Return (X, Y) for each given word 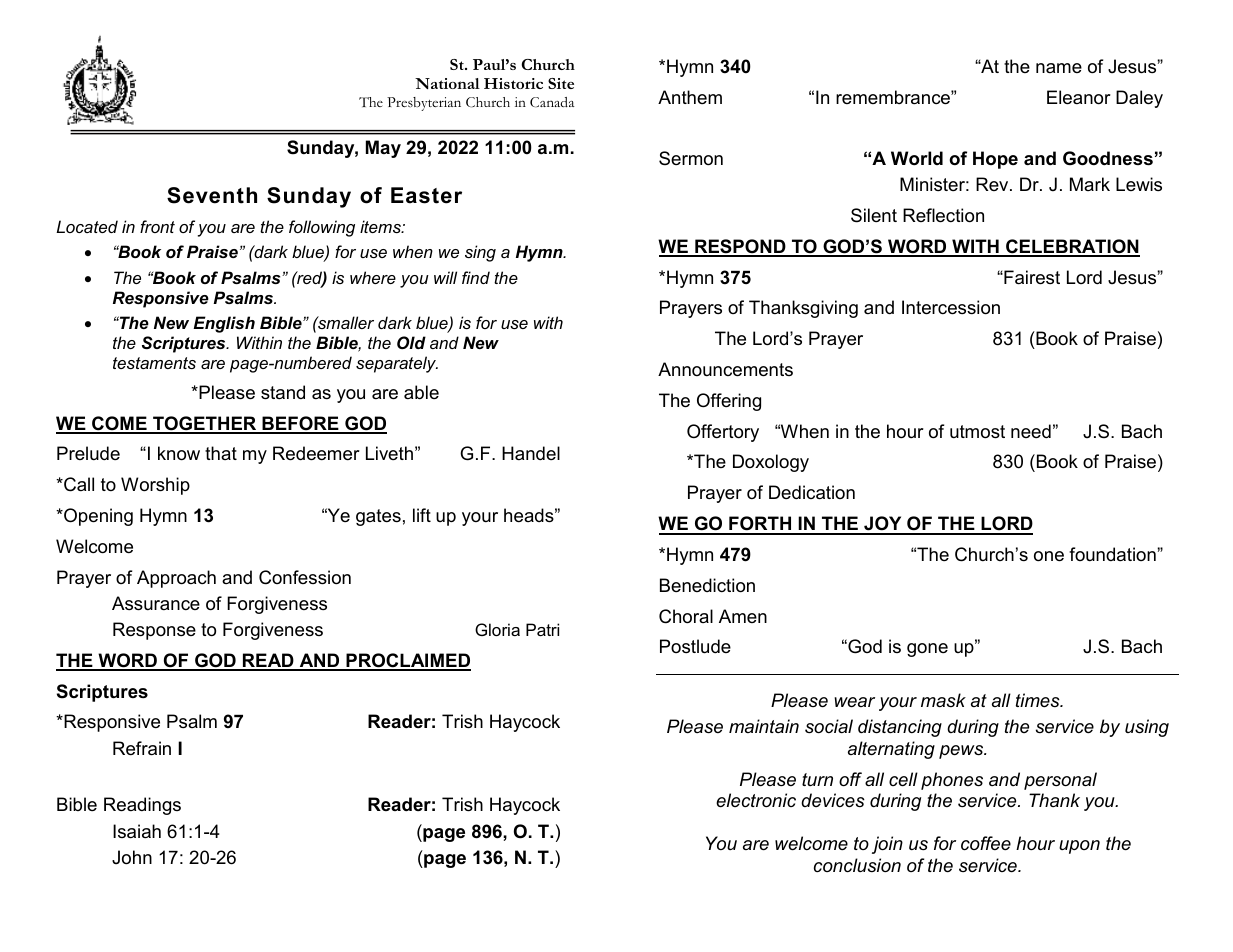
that (221, 453)
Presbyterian (424, 104)
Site (561, 83)
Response (154, 631)
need (1031, 431)
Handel (531, 453)
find (476, 277)
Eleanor (1079, 97)
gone (927, 650)
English (224, 324)
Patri (542, 629)
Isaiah (137, 831)
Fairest (1031, 277)
